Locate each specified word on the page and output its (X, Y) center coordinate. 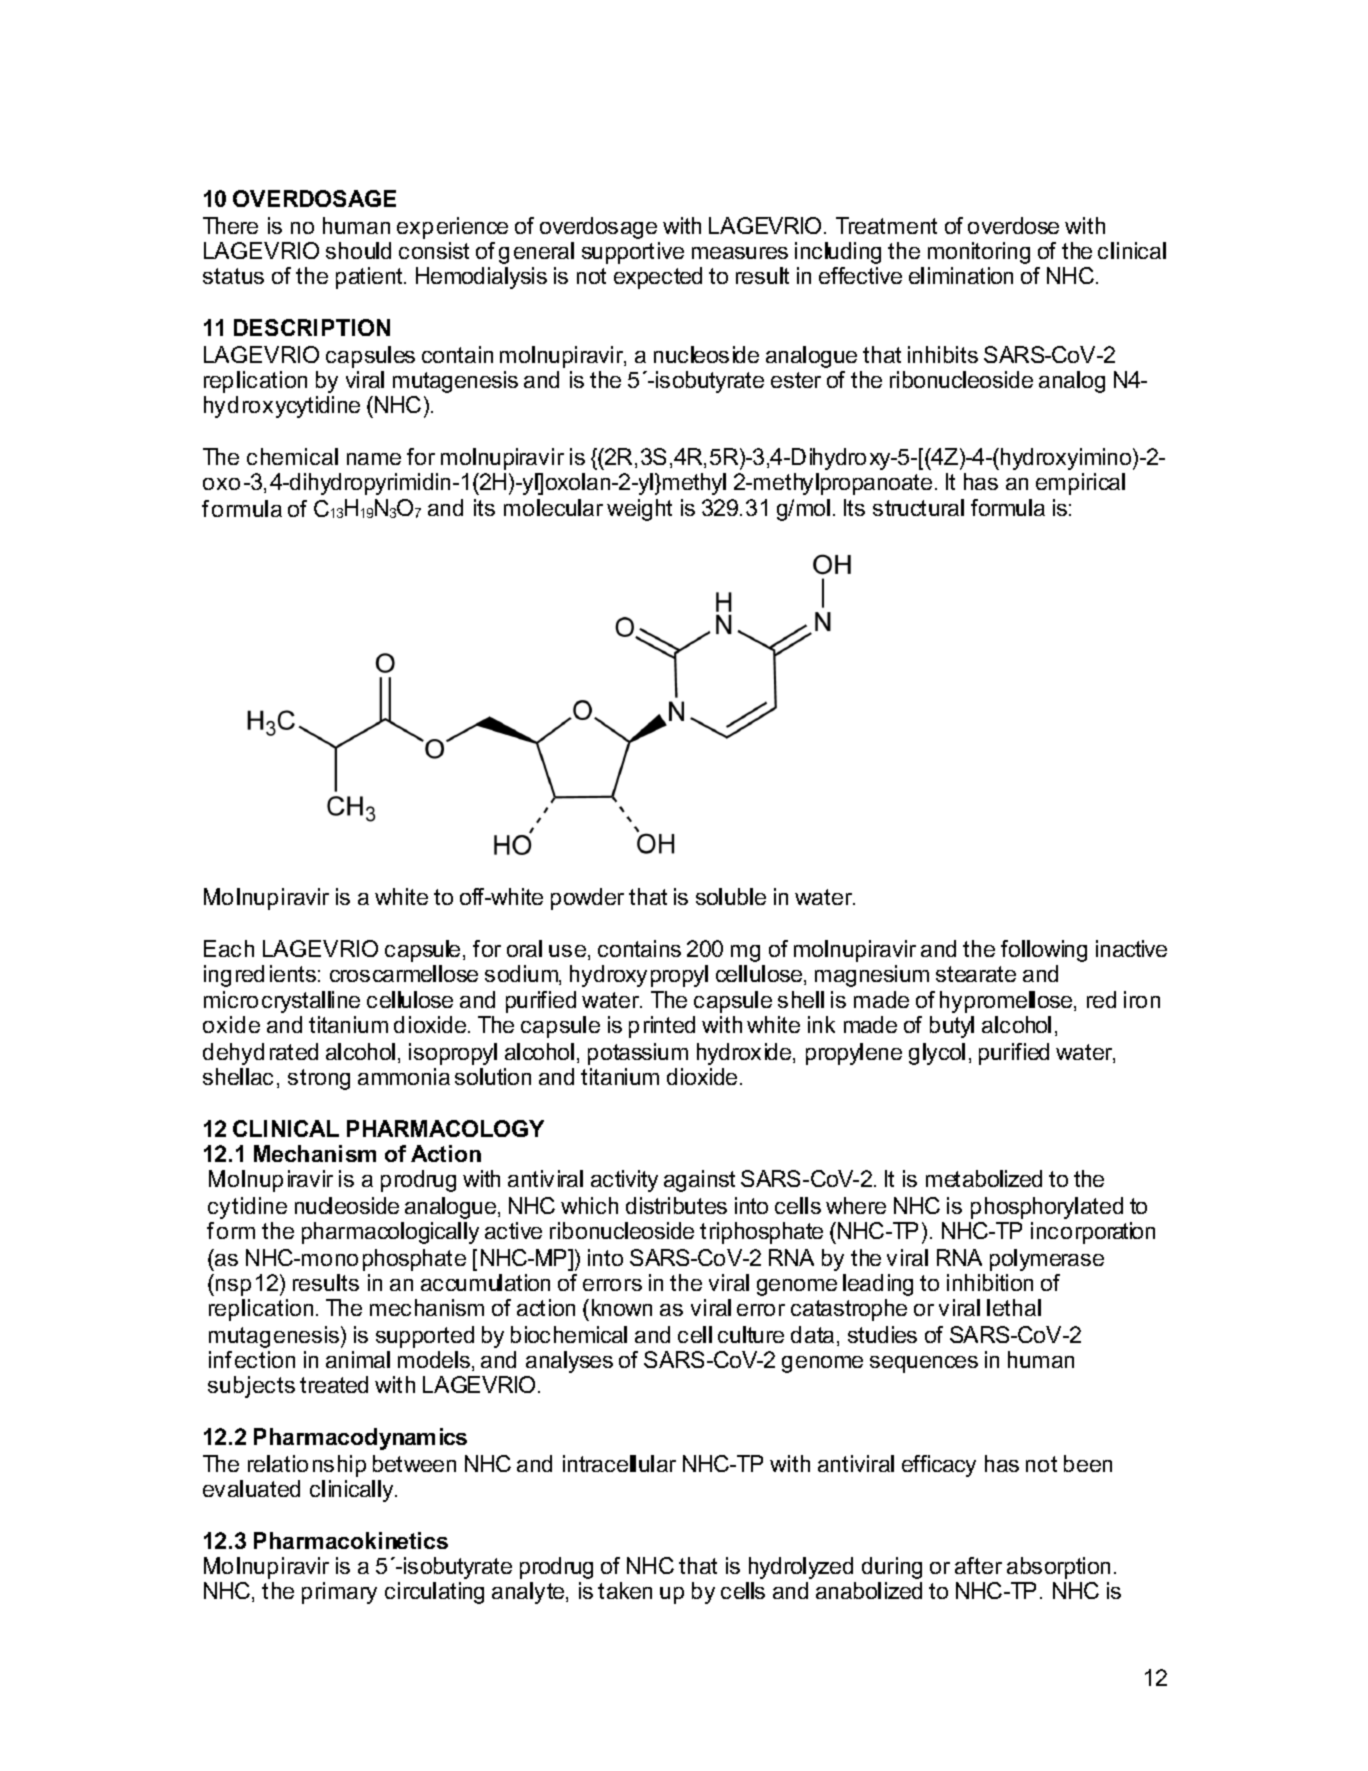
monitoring (979, 253)
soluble (731, 896)
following (1044, 951)
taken (625, 1590)
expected (658, 278)
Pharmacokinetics (351, 1540)
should (358, 250)
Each (229, 948)
